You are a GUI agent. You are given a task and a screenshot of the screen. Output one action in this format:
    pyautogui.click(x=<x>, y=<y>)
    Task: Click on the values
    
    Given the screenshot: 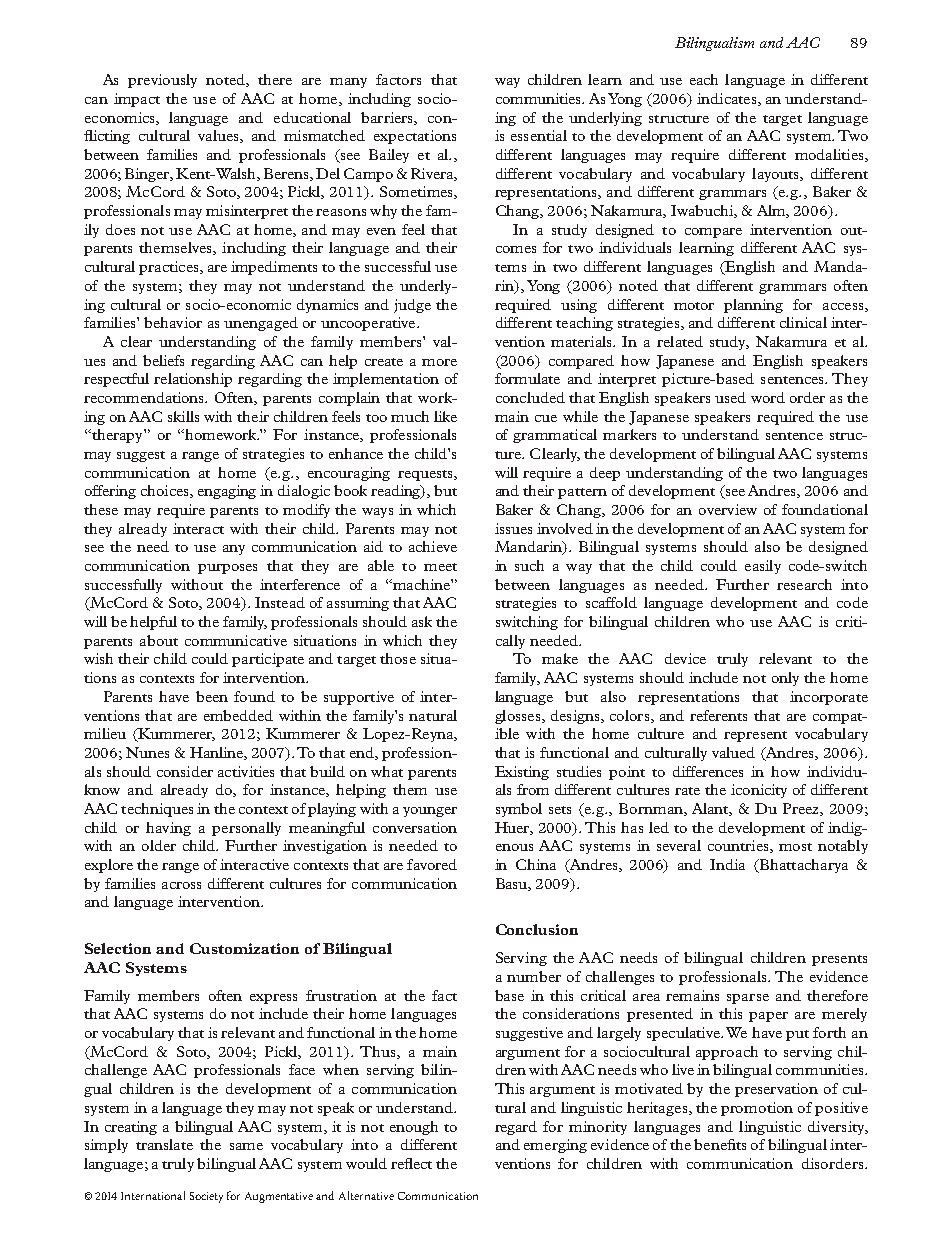 What is the action you would take?
    pyautogui.click(x=219, y=136)
